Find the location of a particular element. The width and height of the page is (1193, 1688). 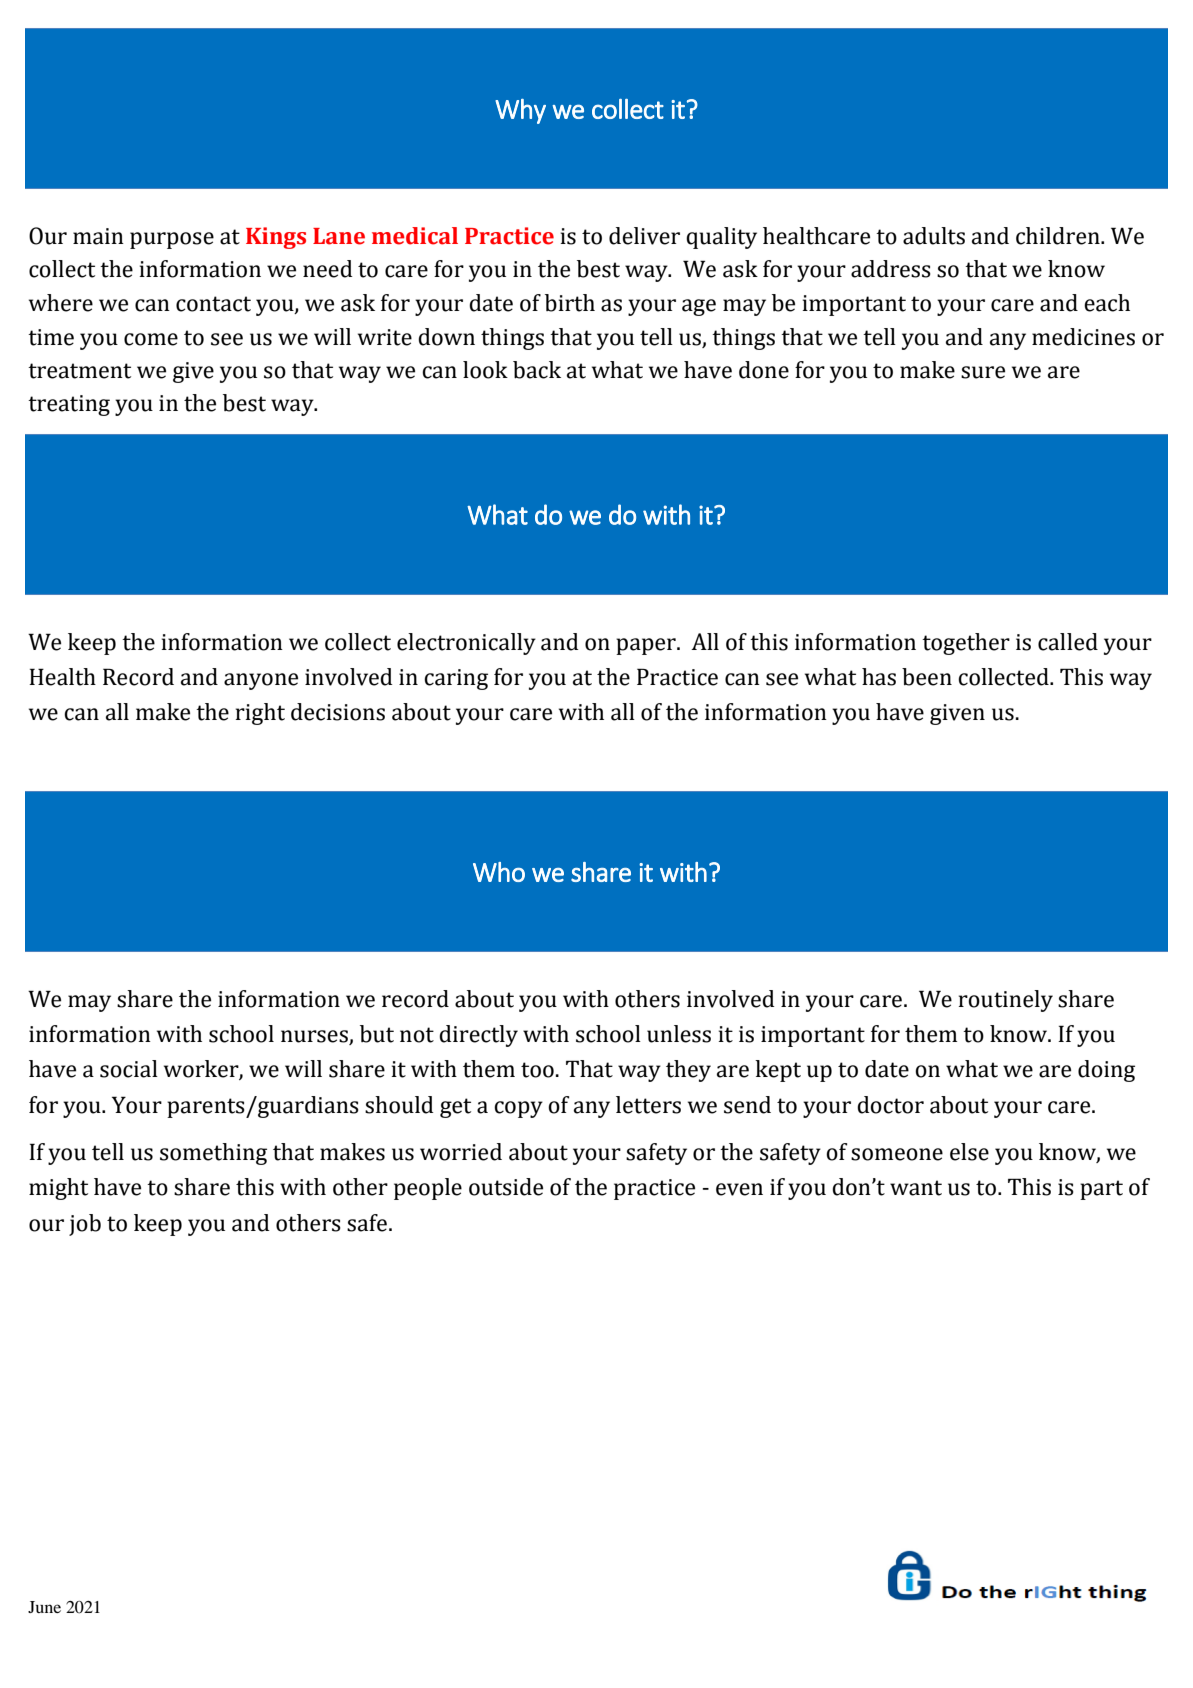

sure is located at coordinates (983, 372).
